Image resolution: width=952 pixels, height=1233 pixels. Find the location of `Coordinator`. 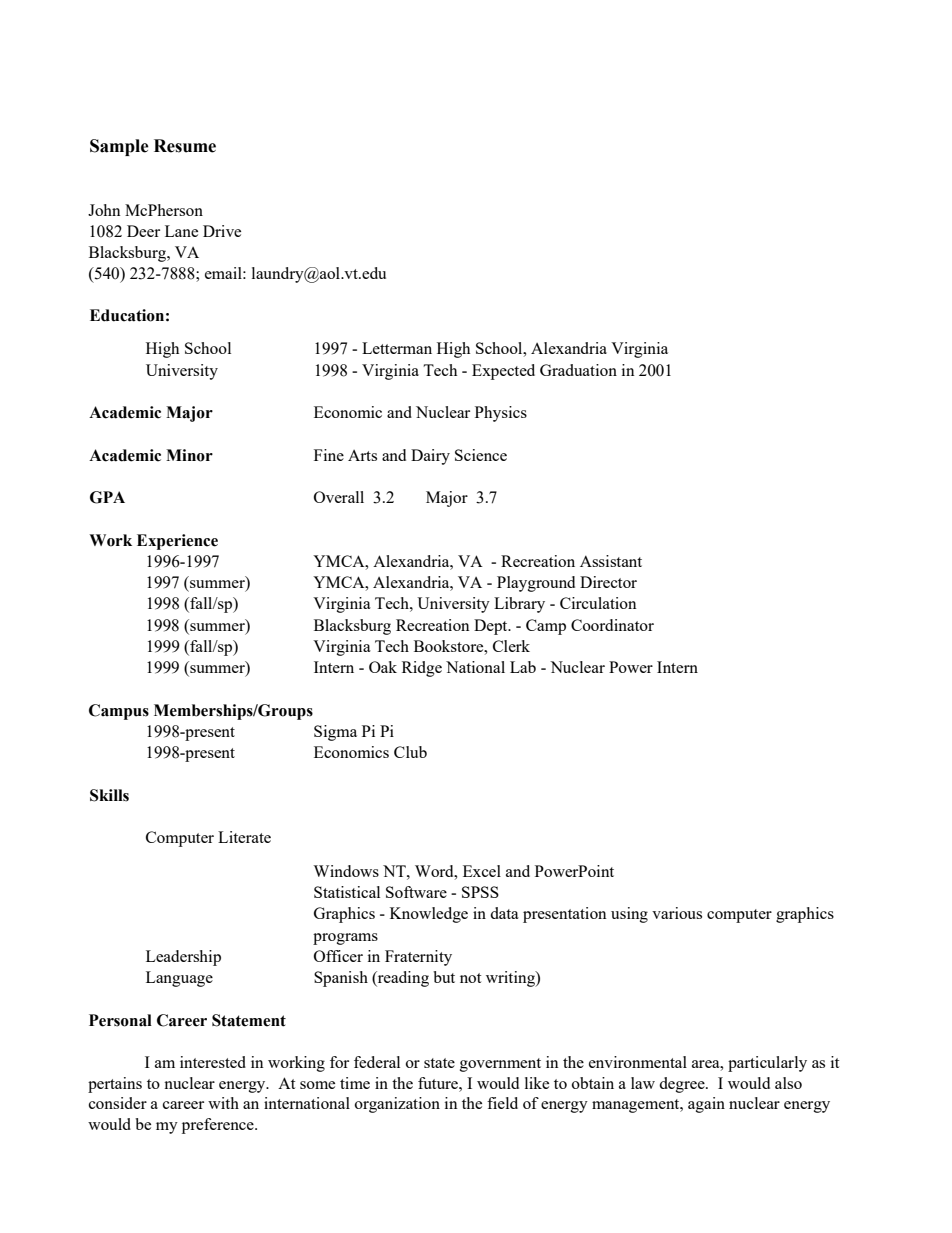

Coordinator is located at coordinates (612, 625).
